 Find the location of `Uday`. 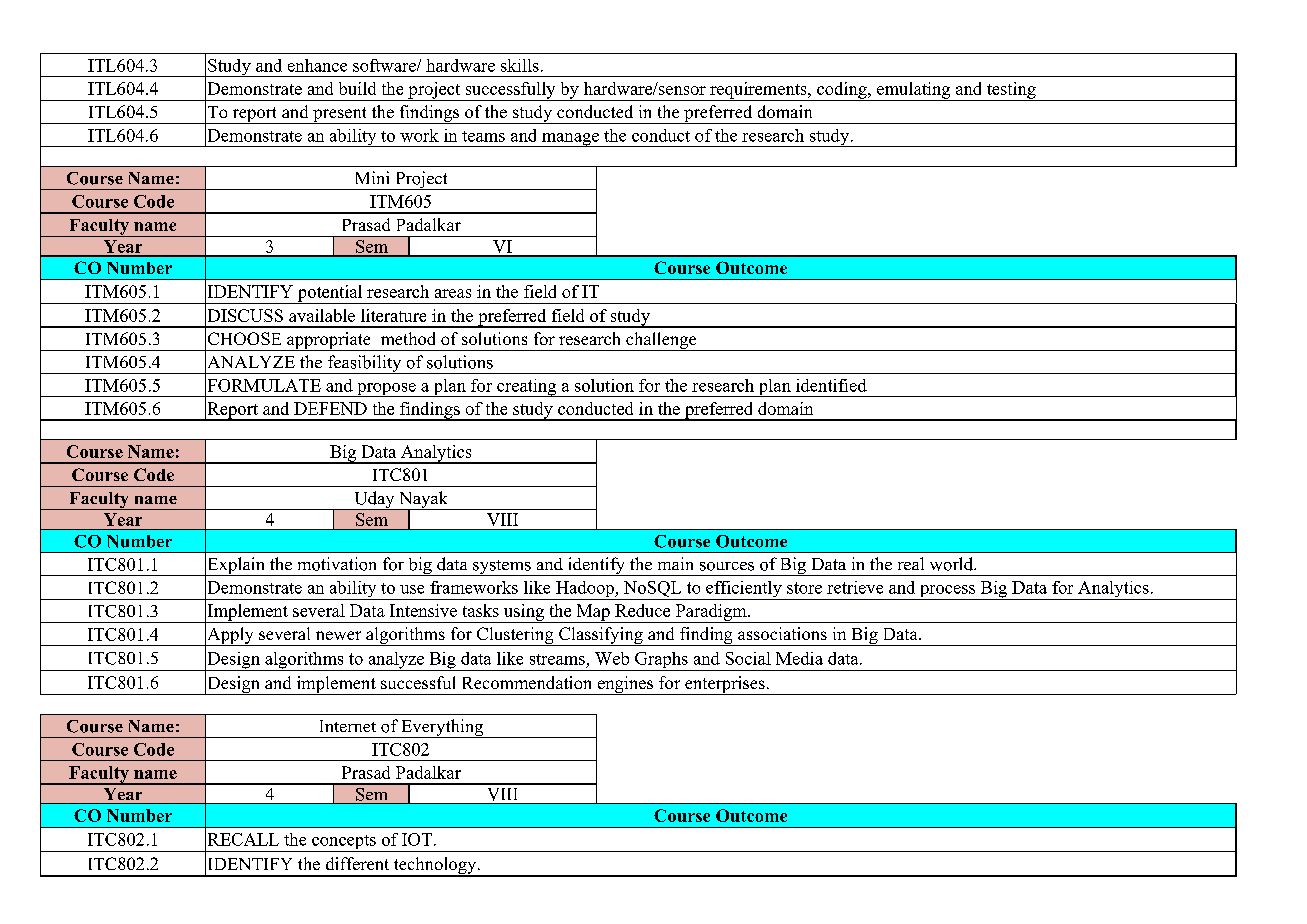

Uday is located at coordinates (374, 500).
